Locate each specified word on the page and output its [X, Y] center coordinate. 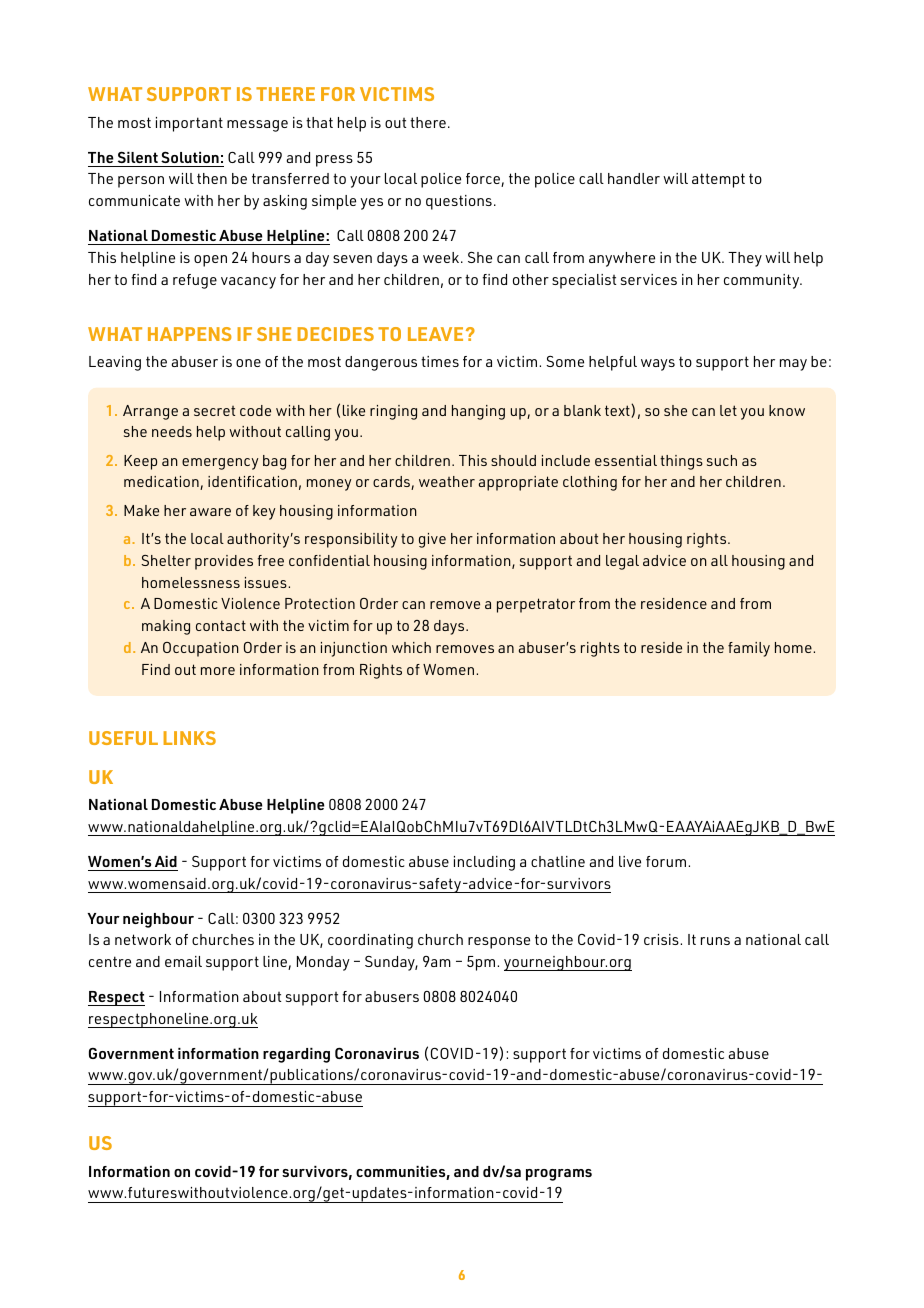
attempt [718, 180]
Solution [190, 157]
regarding [296, 1055]
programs [559, 1175]
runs [715, 941]
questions [459, 202]
